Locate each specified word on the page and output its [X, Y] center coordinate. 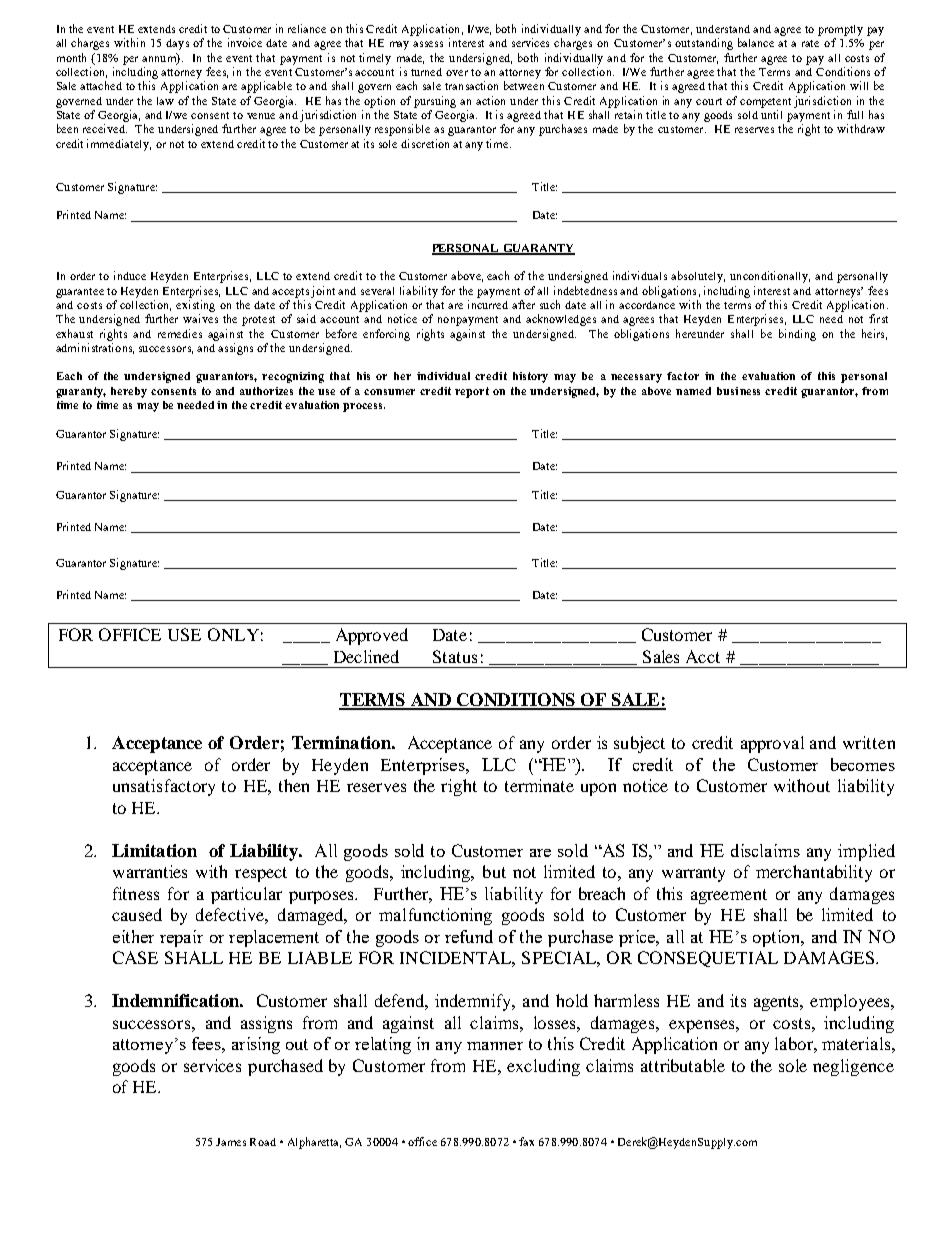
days [177, 44]
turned [426, 72]
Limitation [154, 850]
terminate [539, 785]
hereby [129, 392]
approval [772, 744]
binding [797, 335]
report [472, 392]
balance [756, 42]
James [231, 1142]
